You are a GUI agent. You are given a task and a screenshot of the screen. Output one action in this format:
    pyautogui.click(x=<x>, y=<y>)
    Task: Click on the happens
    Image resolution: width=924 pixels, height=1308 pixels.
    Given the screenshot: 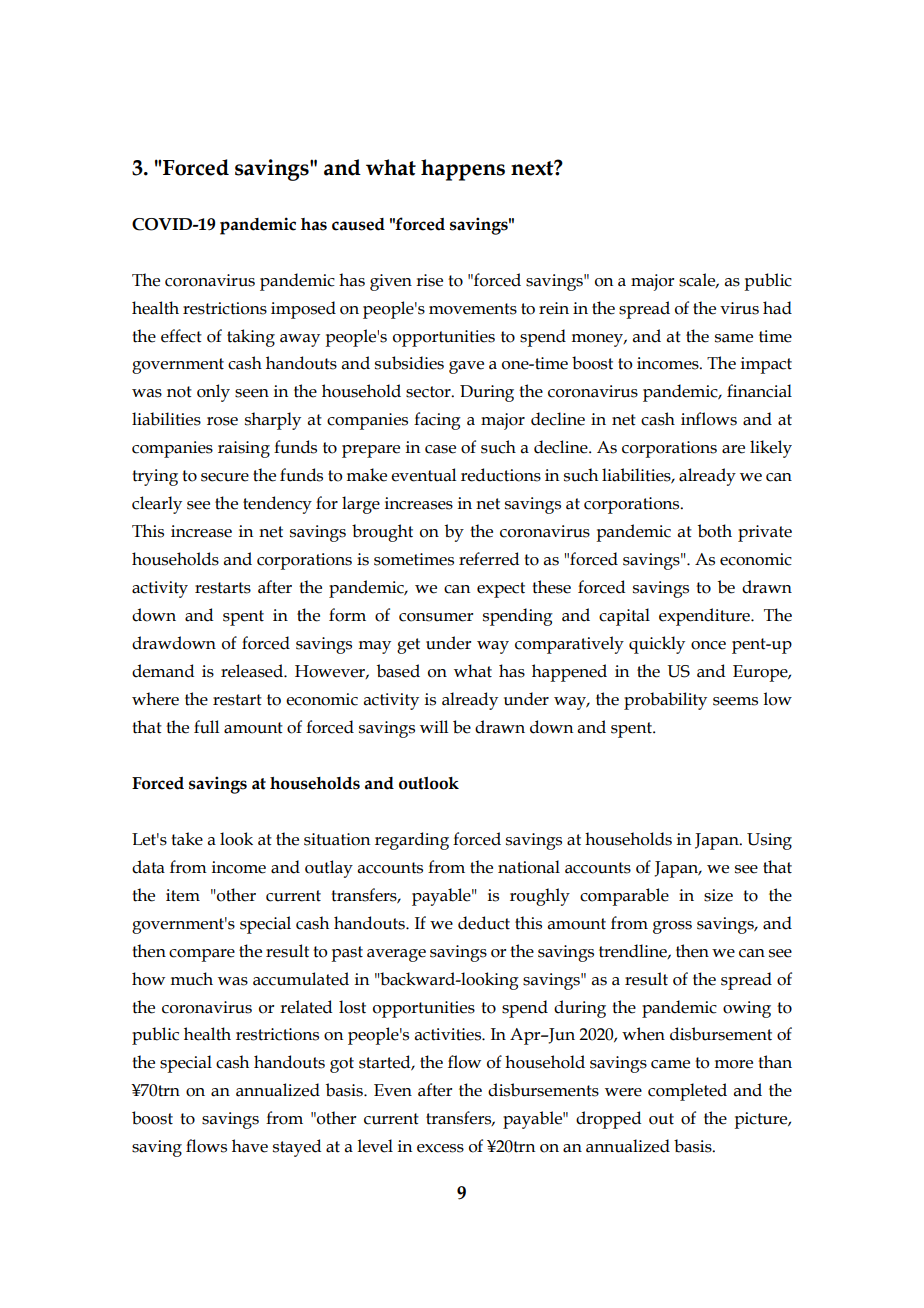 What is the action you would take?
    pyautogui.click(x=463, y=170)
